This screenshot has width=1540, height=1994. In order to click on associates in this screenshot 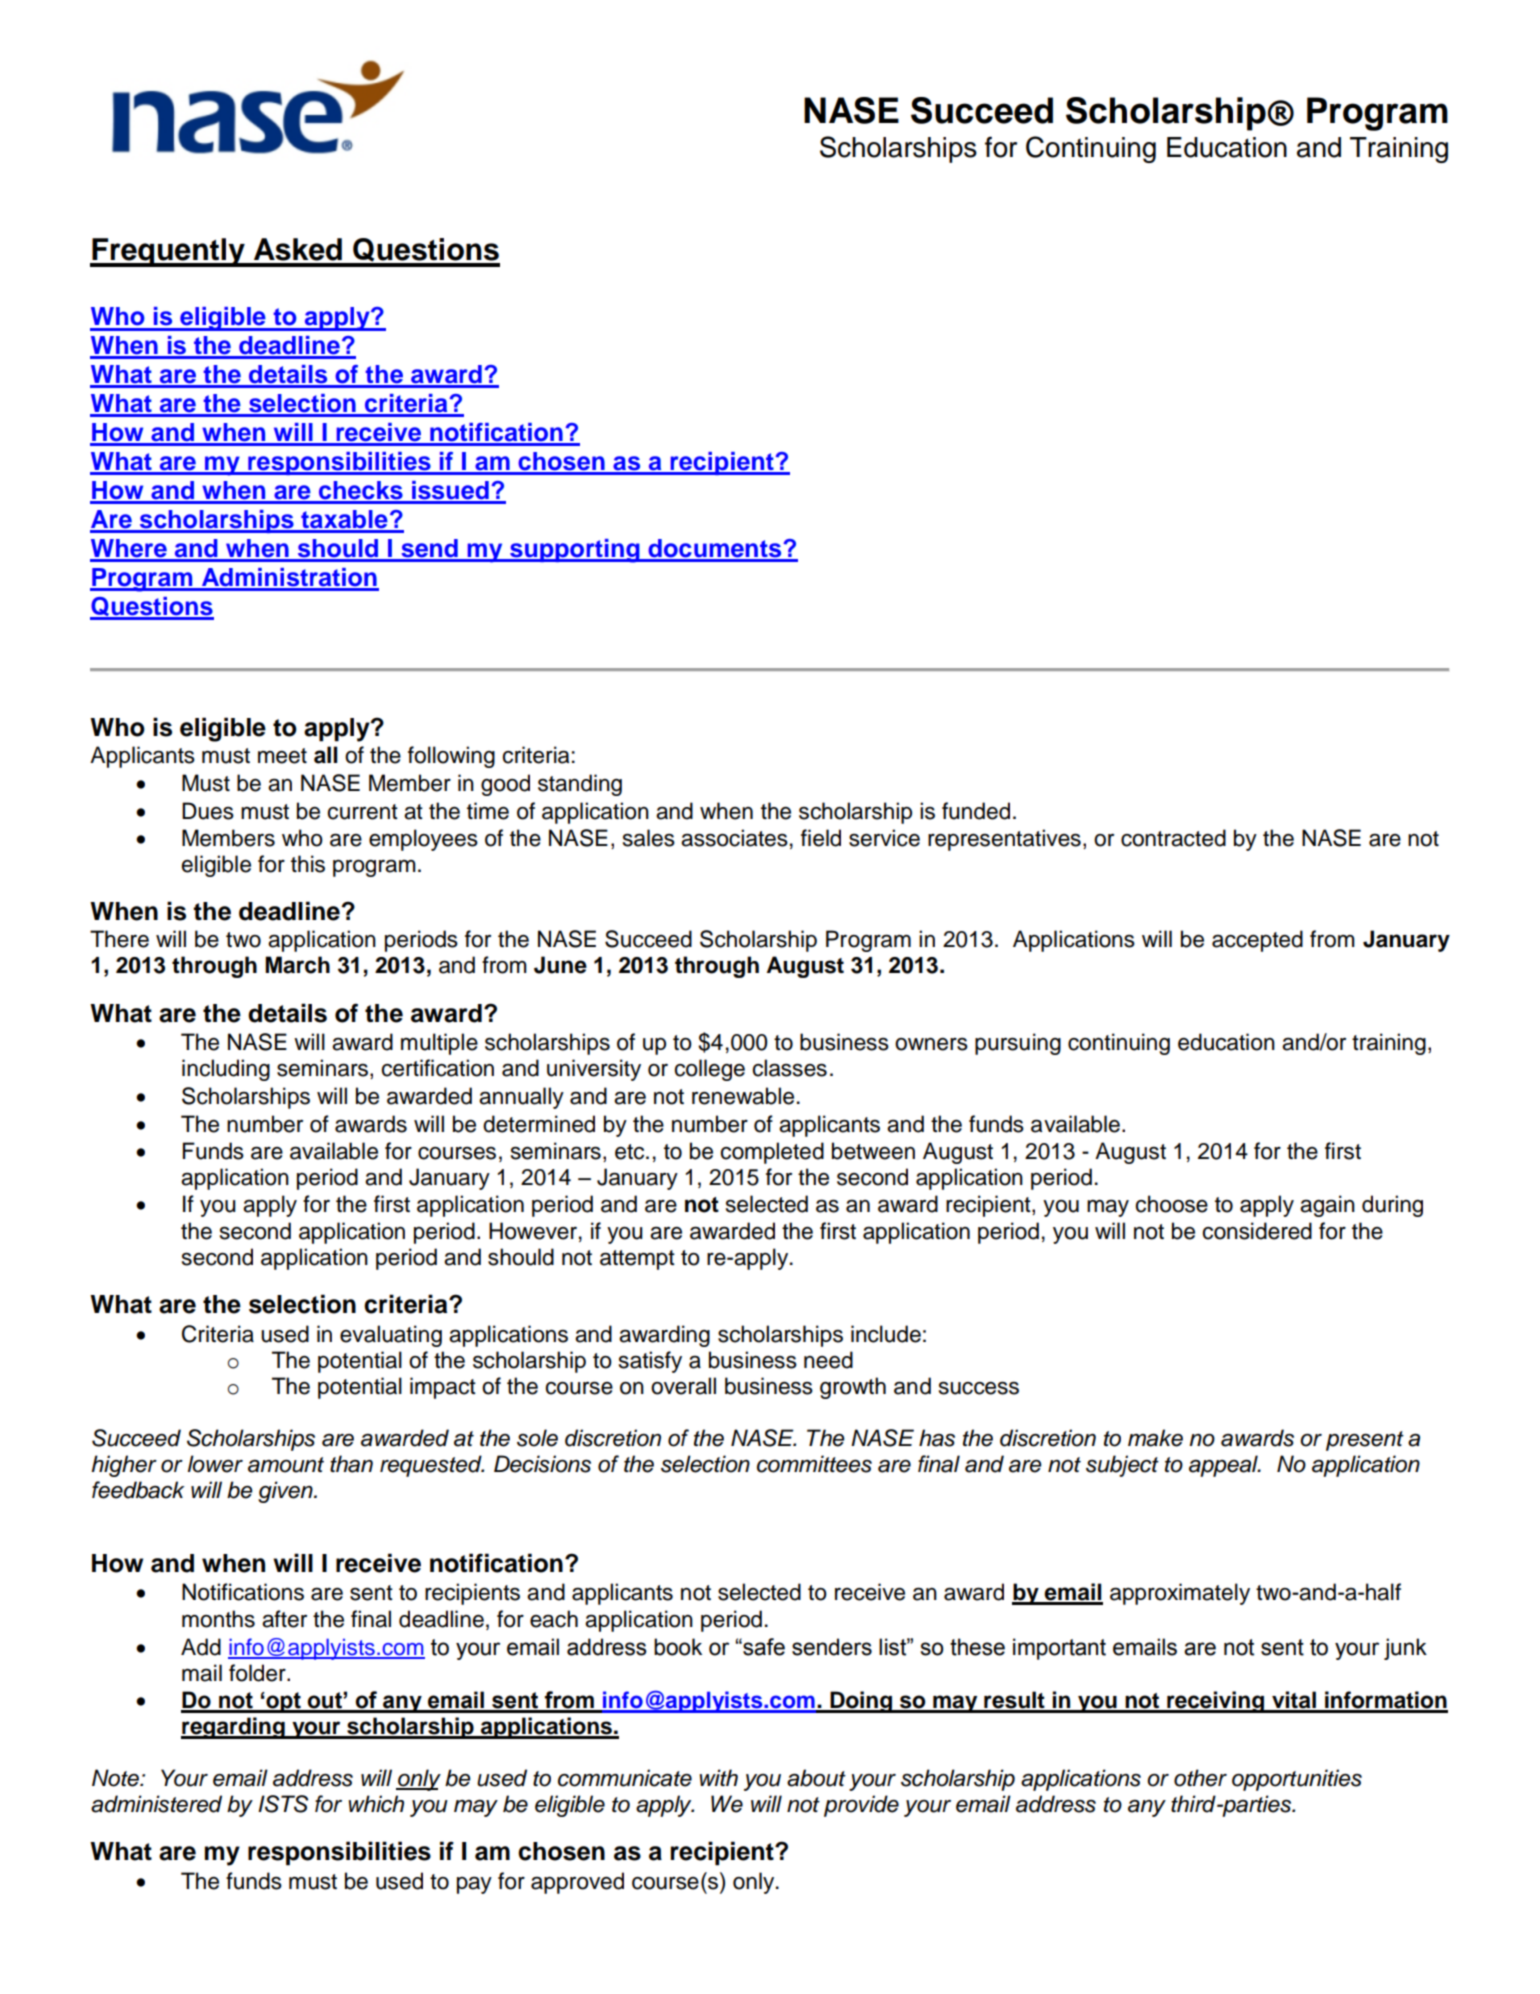, I will do `click(734, 838)`.
